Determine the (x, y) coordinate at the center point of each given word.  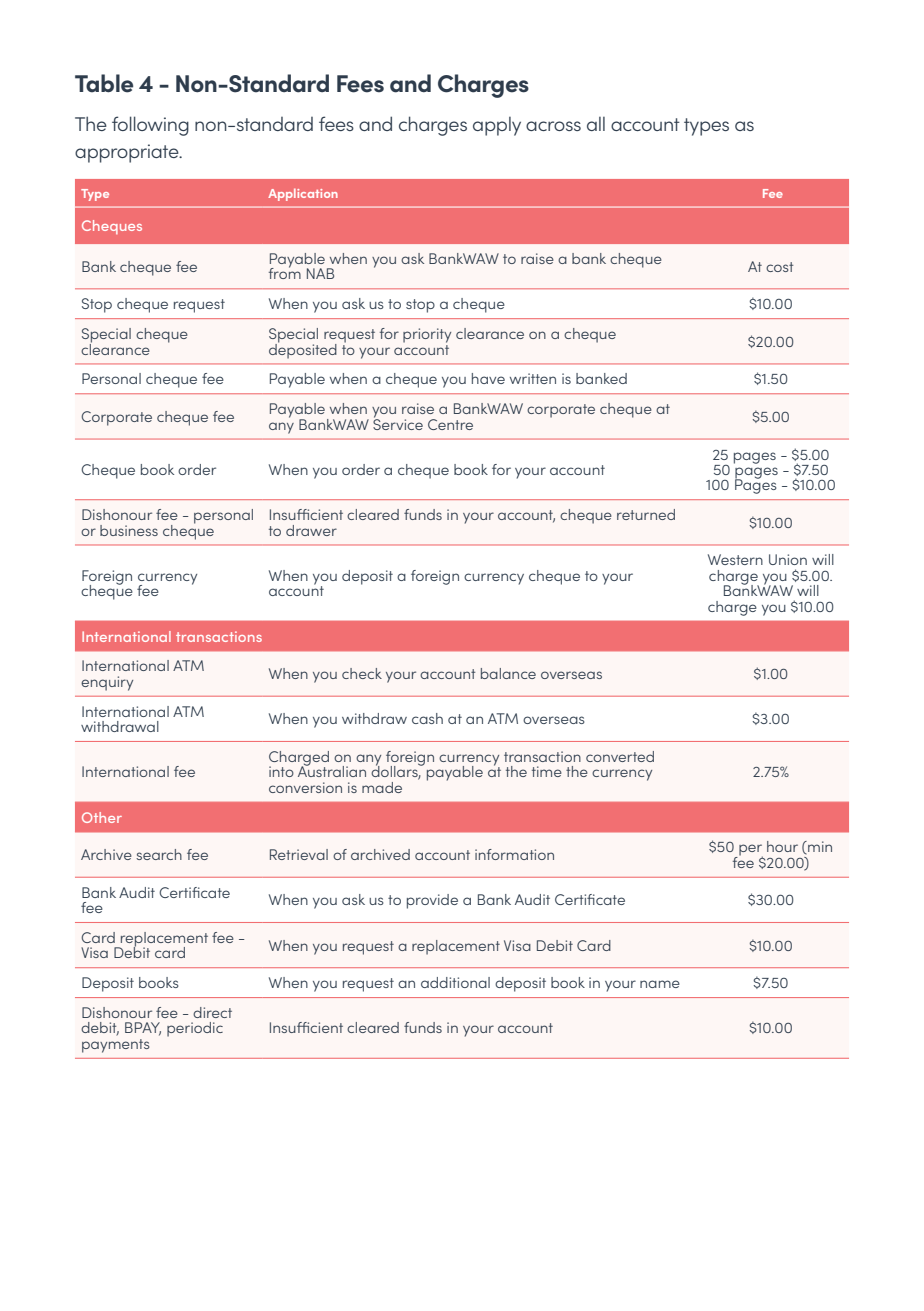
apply (497, 126)
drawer (311, 530)
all (596, 124)
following (150, 126)
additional (455, 982)
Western (735, 559)
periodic (195, 1029)
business (129, 530)
